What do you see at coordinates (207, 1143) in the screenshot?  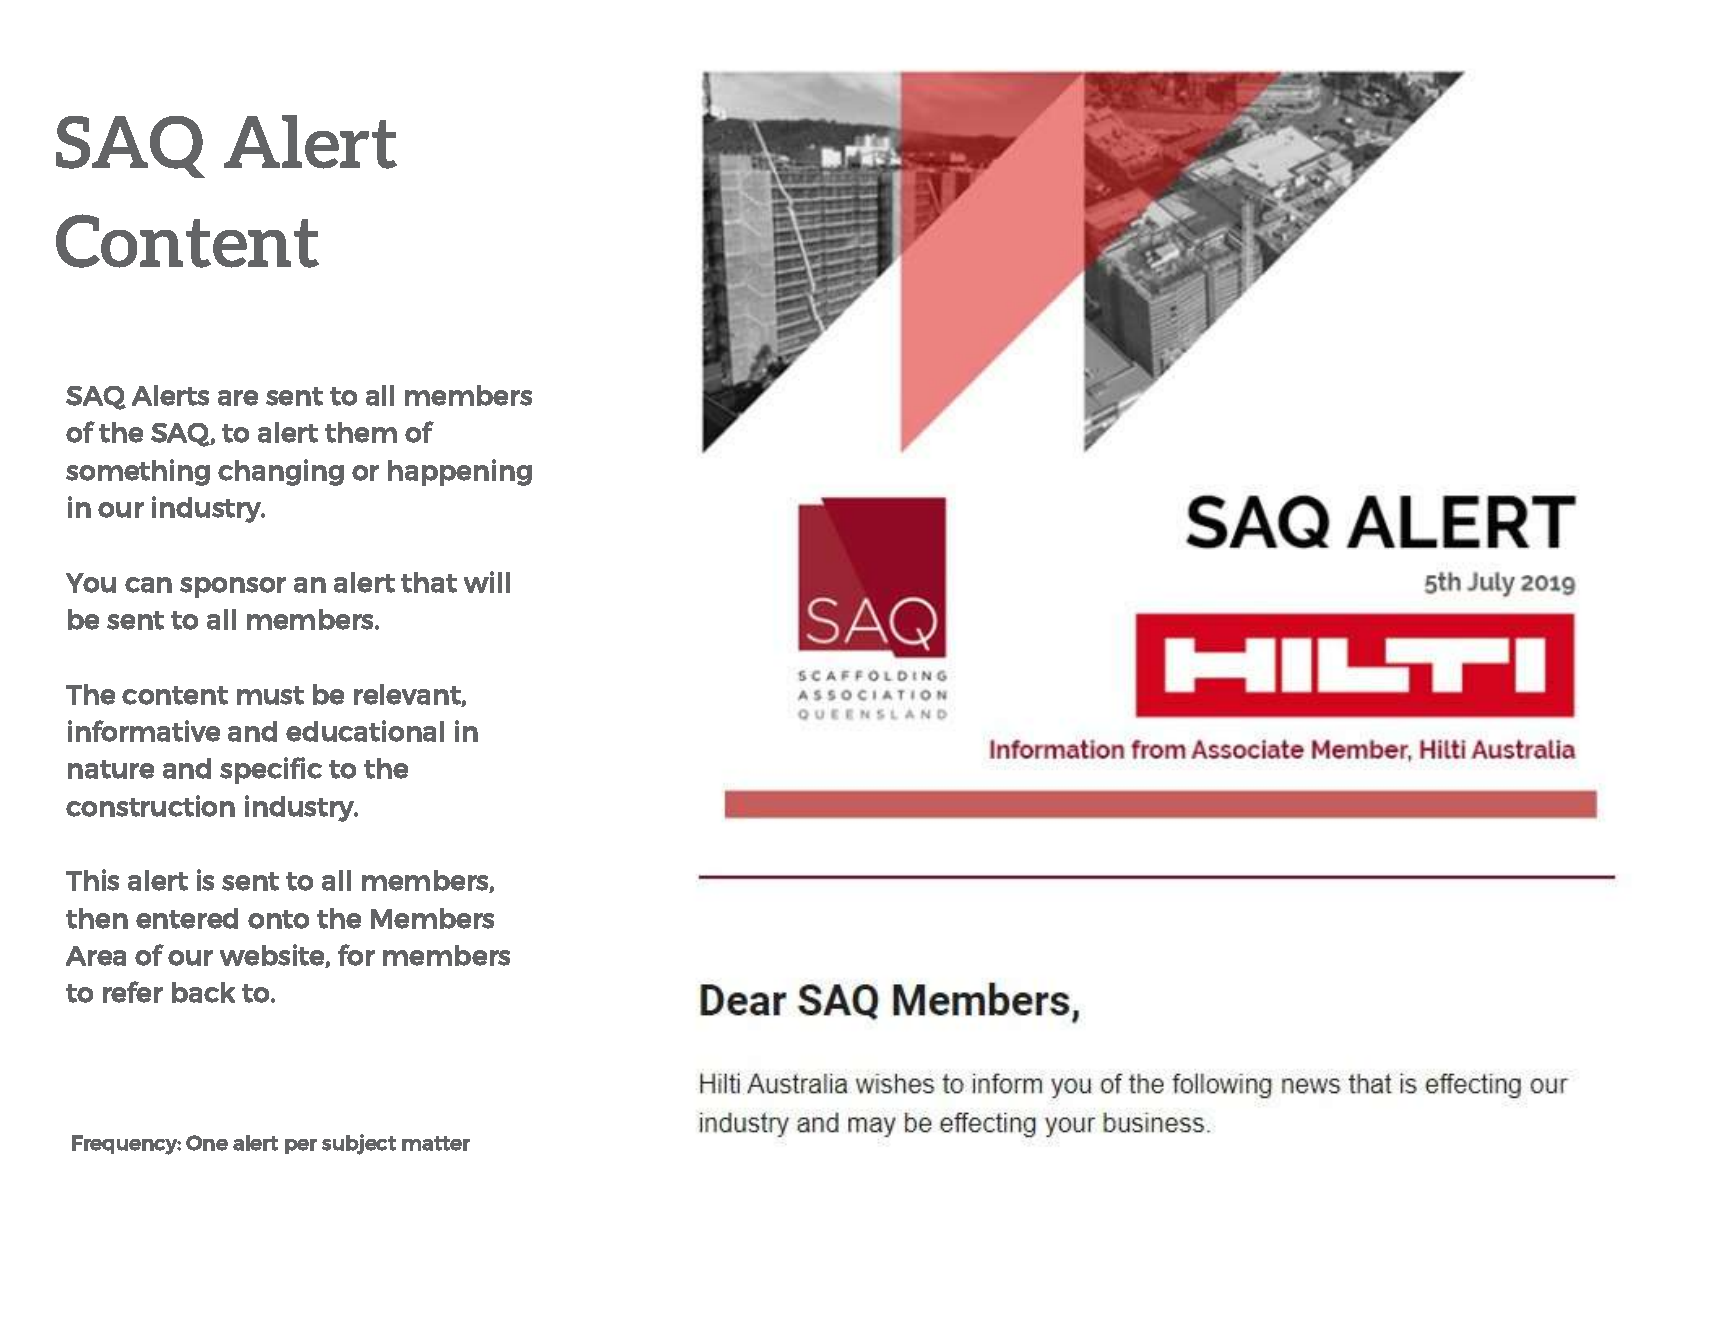 I see `One` at bounding box center [207, 1143].
